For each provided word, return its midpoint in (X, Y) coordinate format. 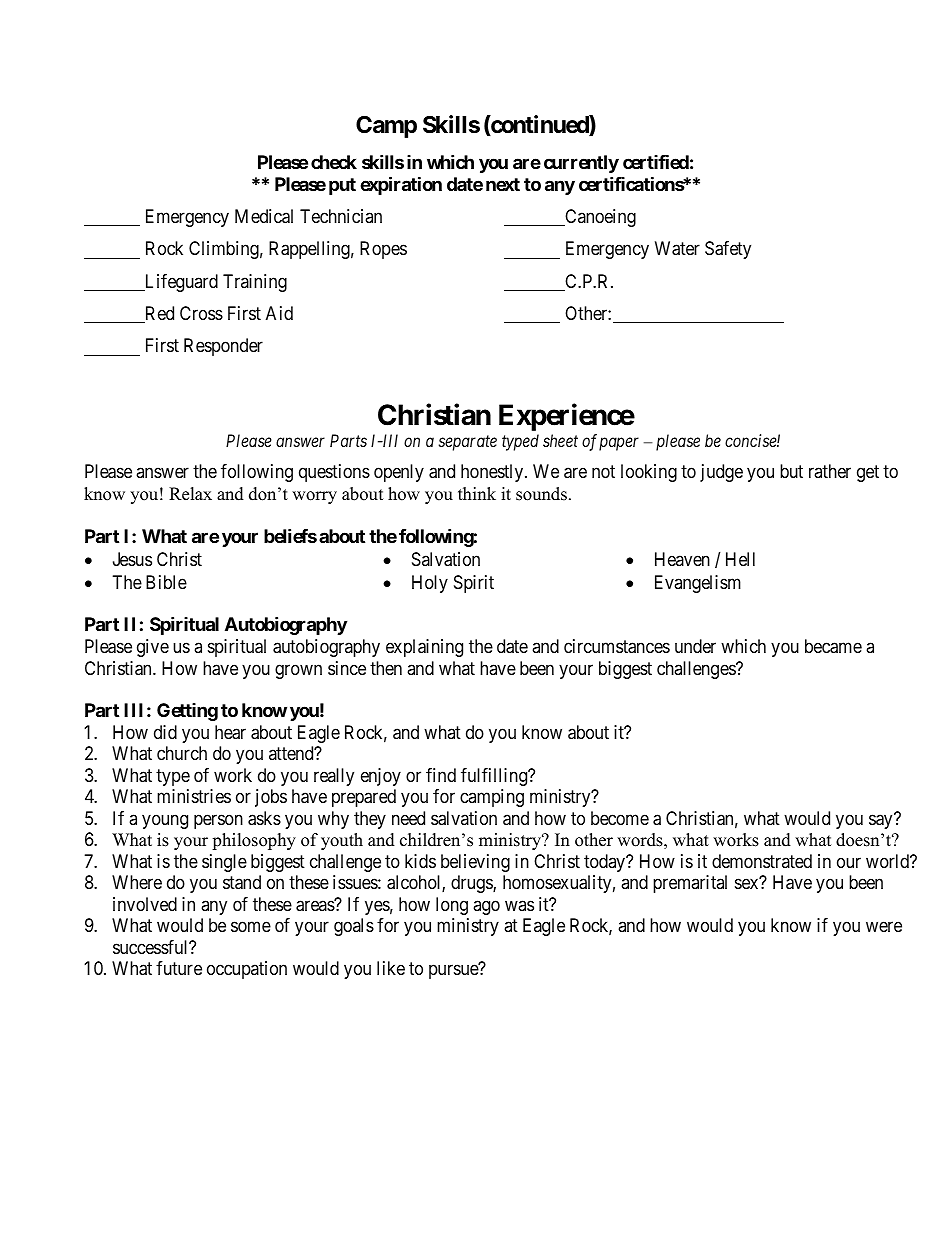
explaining (424, 648)
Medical (264, 216)
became (833, 646)
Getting (187, 712)
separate (468, 443)
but (791, 471)
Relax (190, 494)
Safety (728, 250)
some (251, 927)
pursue (454, 972)
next (503, 184)
